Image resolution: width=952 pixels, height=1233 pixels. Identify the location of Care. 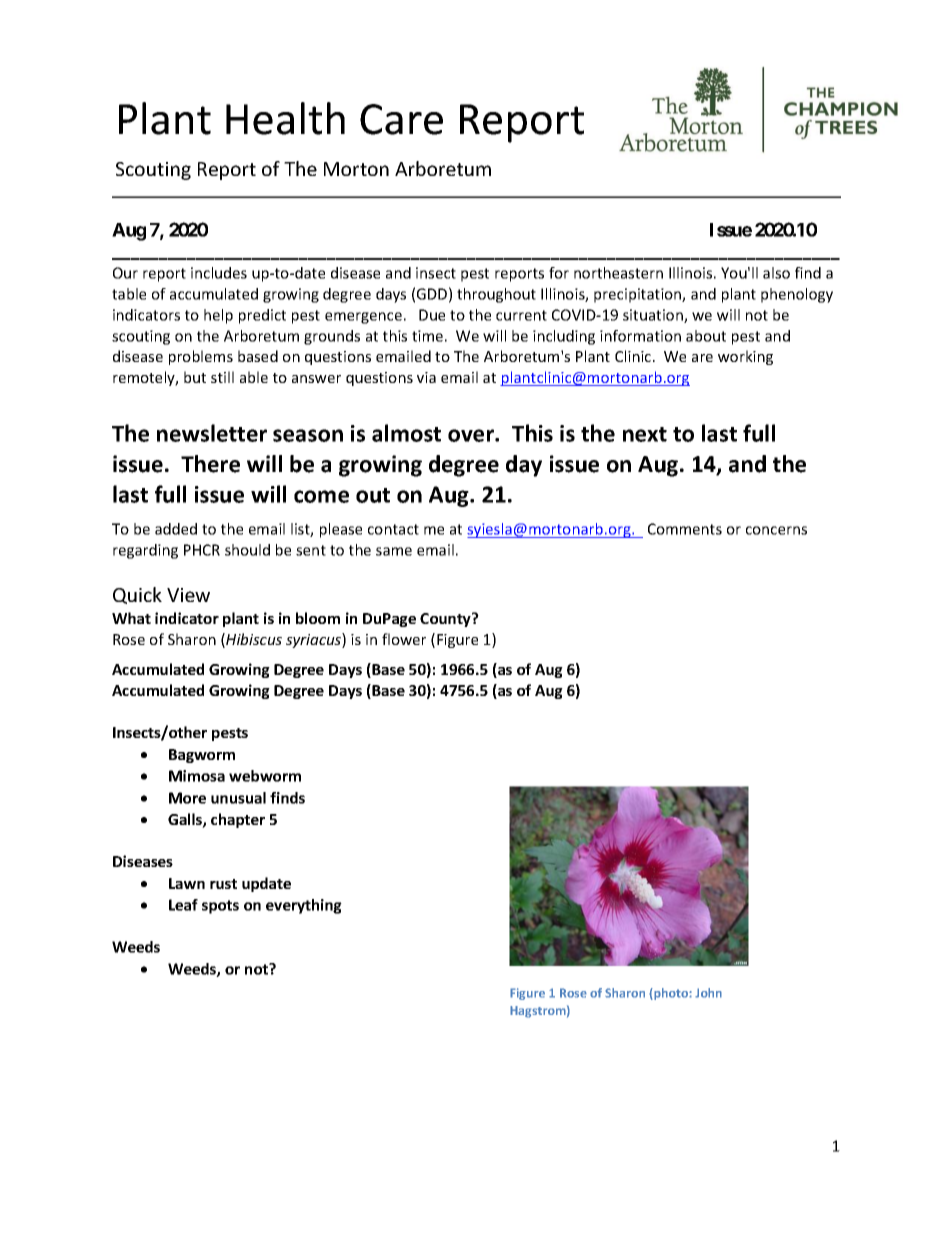
(401, 119).
